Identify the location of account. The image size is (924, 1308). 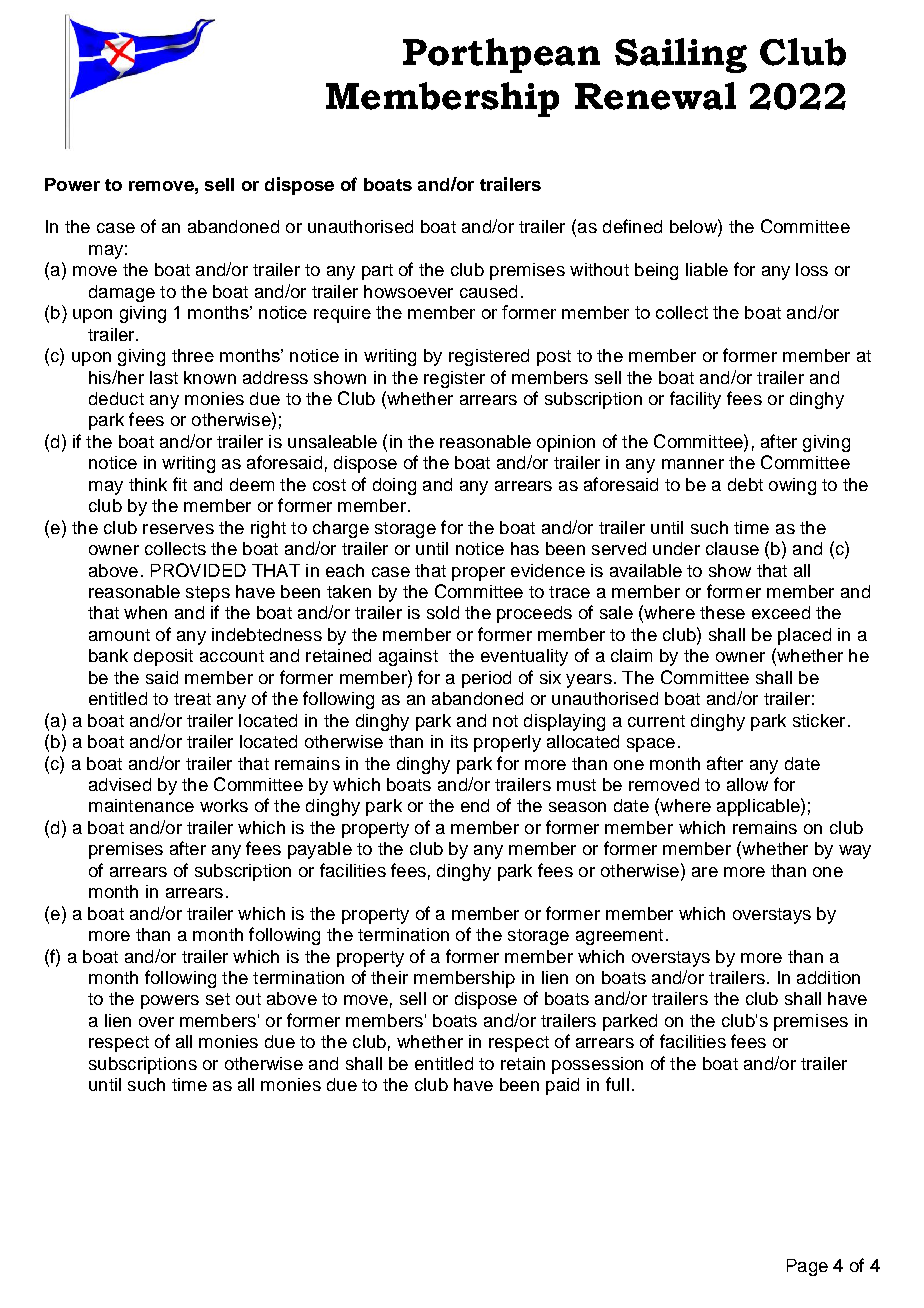
(232, 656).
